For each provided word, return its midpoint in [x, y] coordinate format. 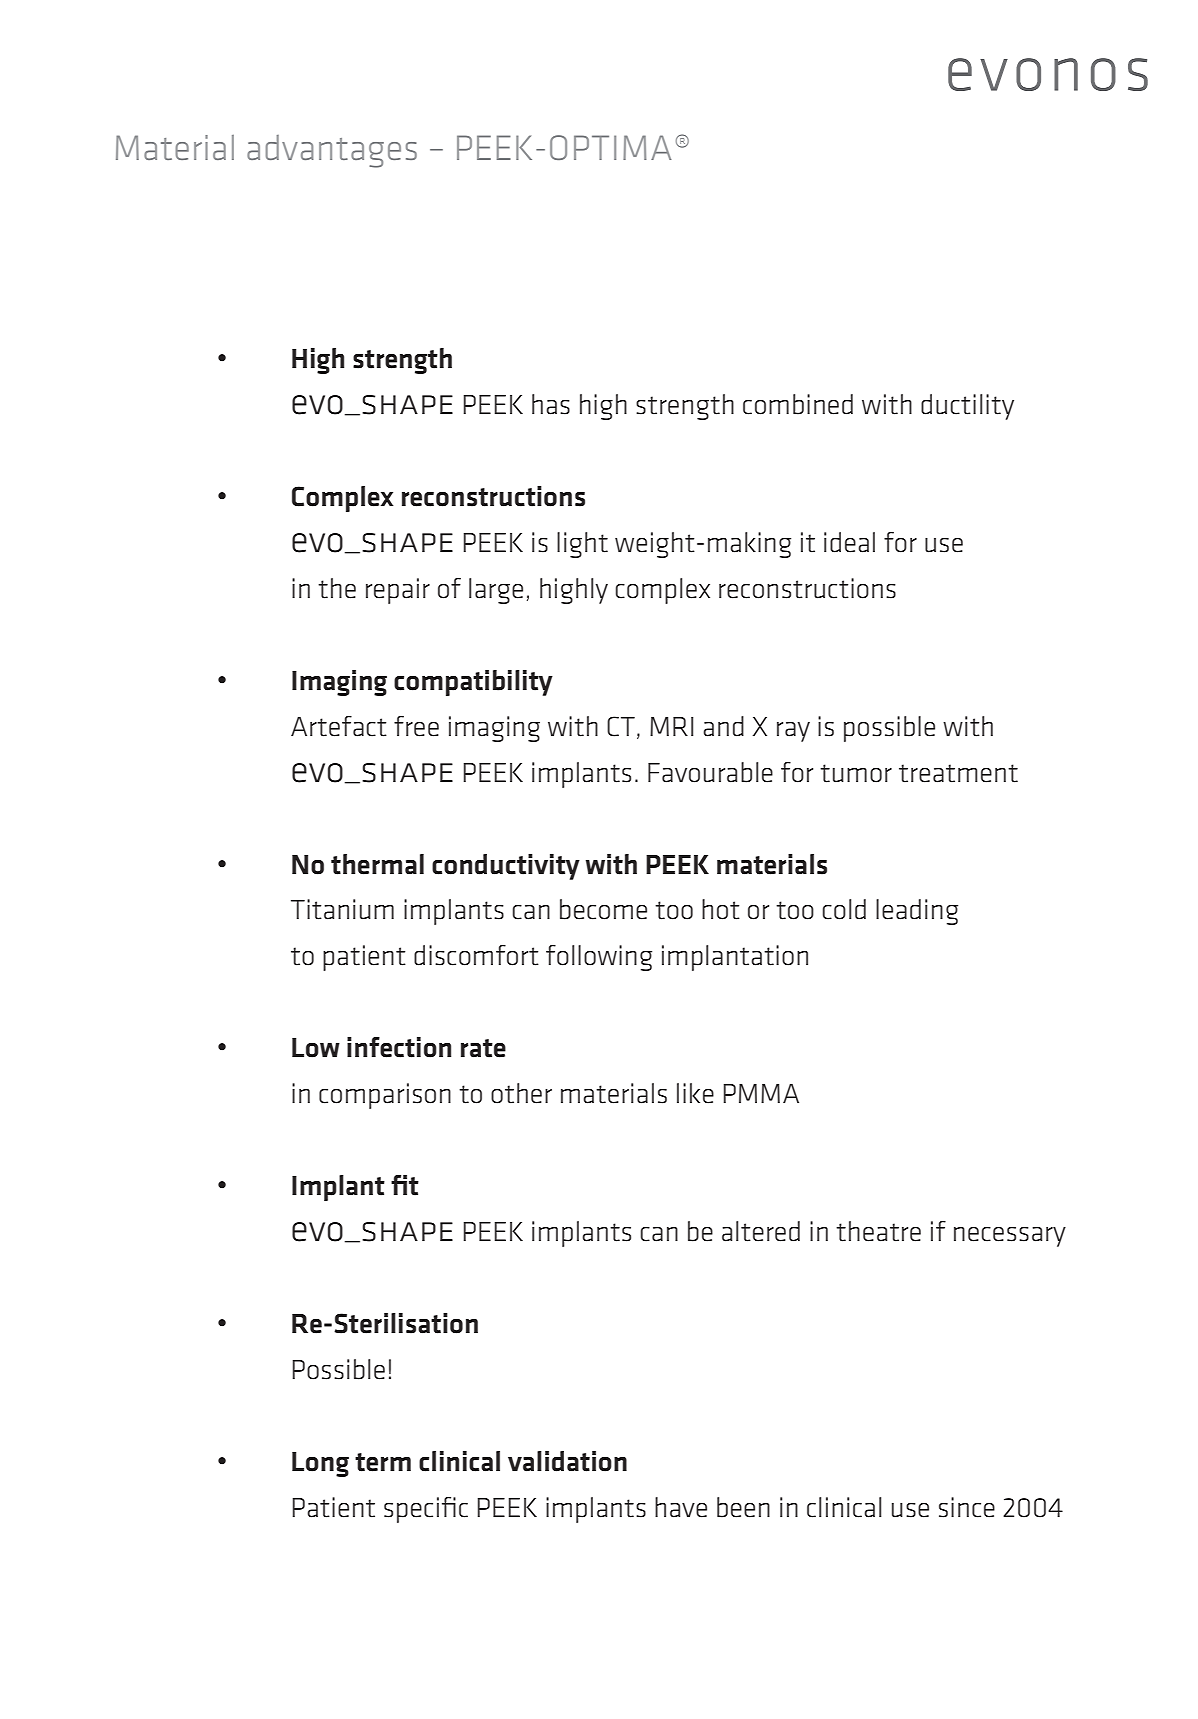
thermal [377, 864]
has [551, 404]
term [383, 1462]
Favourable [710, 772]
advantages [332, 151]
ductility [967, 407]
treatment [958, 773]
